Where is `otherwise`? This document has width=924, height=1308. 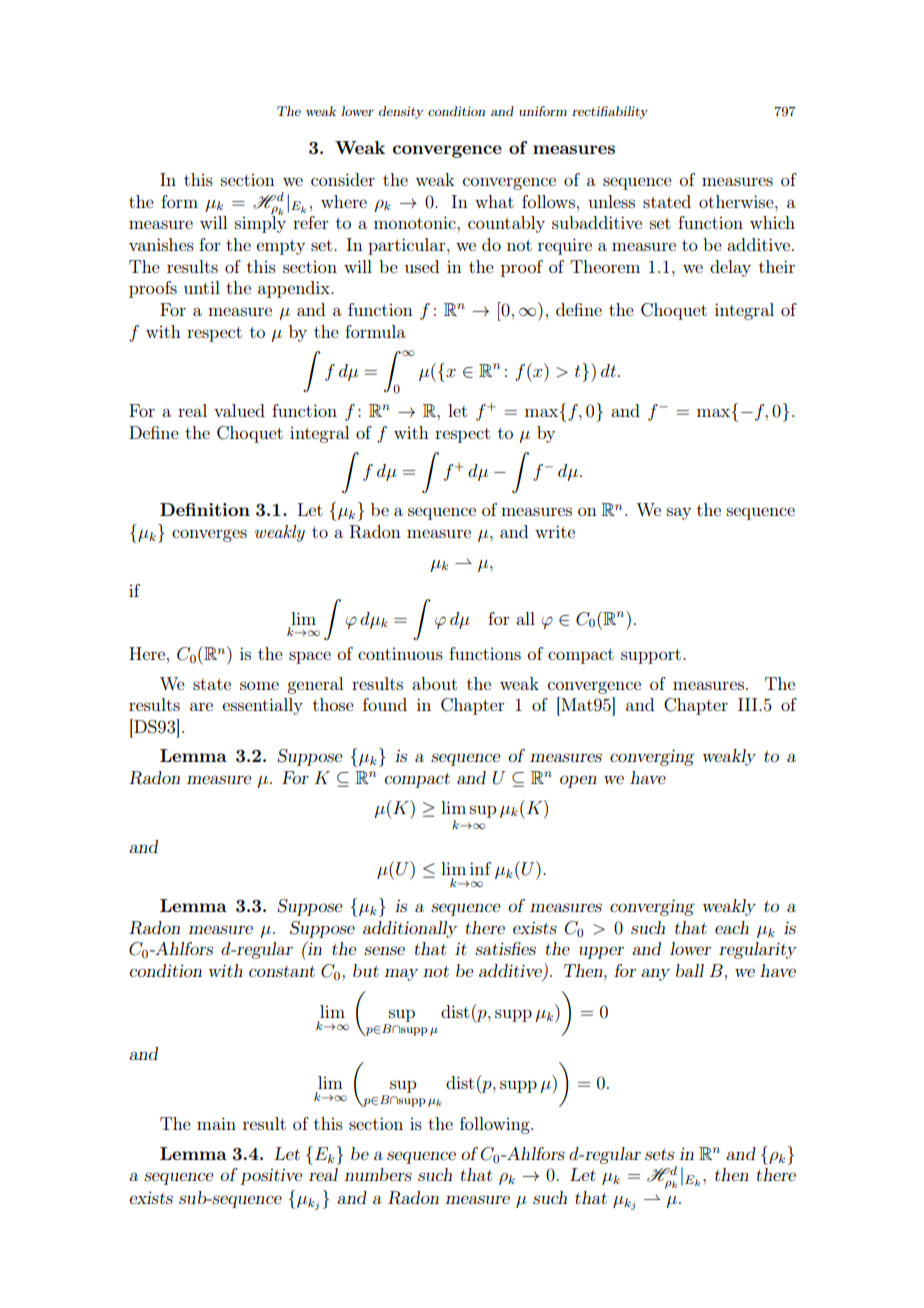
otherwise is located at coordinates (737, 201).
